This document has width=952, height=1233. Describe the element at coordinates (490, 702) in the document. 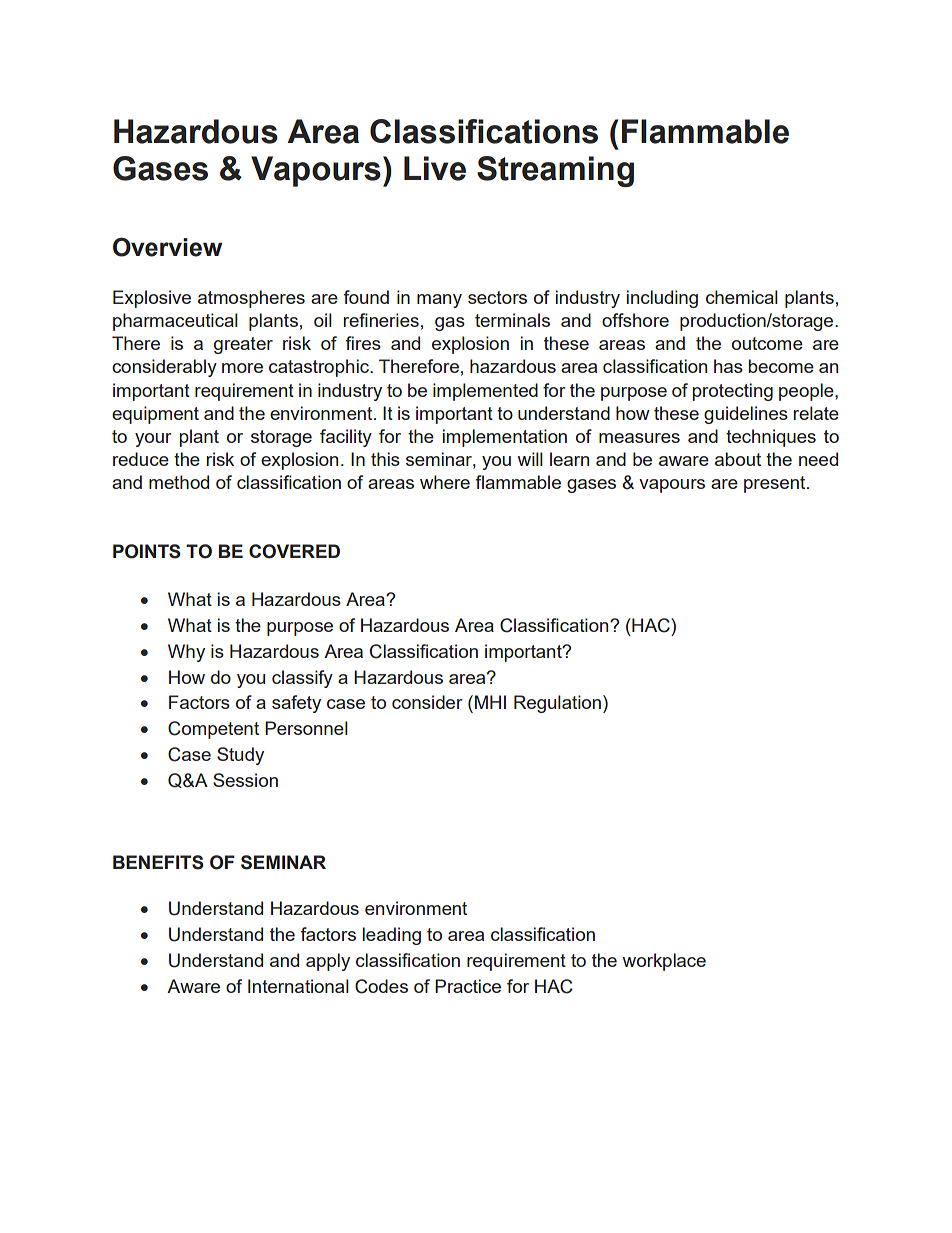

I see `MHI` at that location.
